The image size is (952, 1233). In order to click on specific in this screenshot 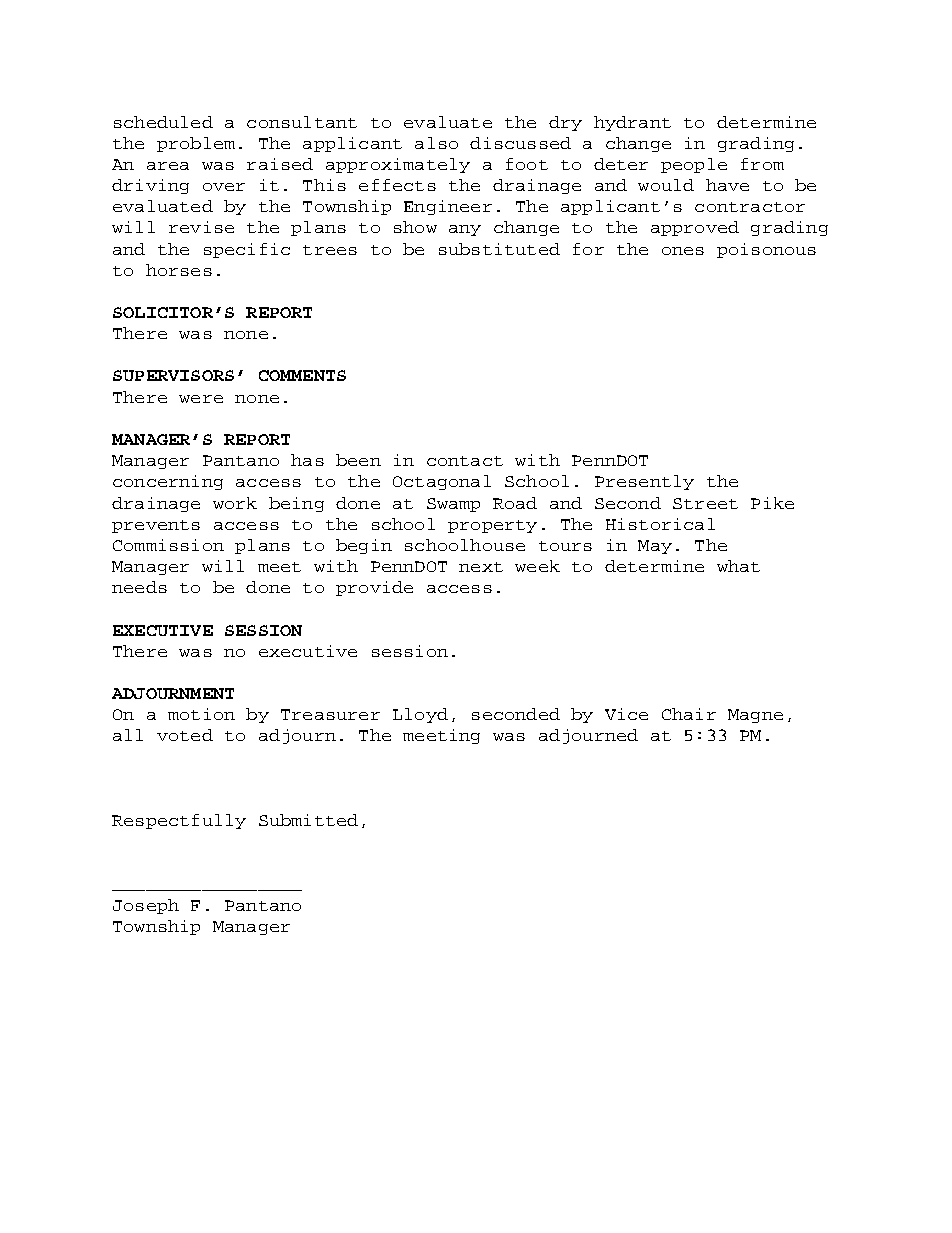, I will do `click(247, 250)`.
